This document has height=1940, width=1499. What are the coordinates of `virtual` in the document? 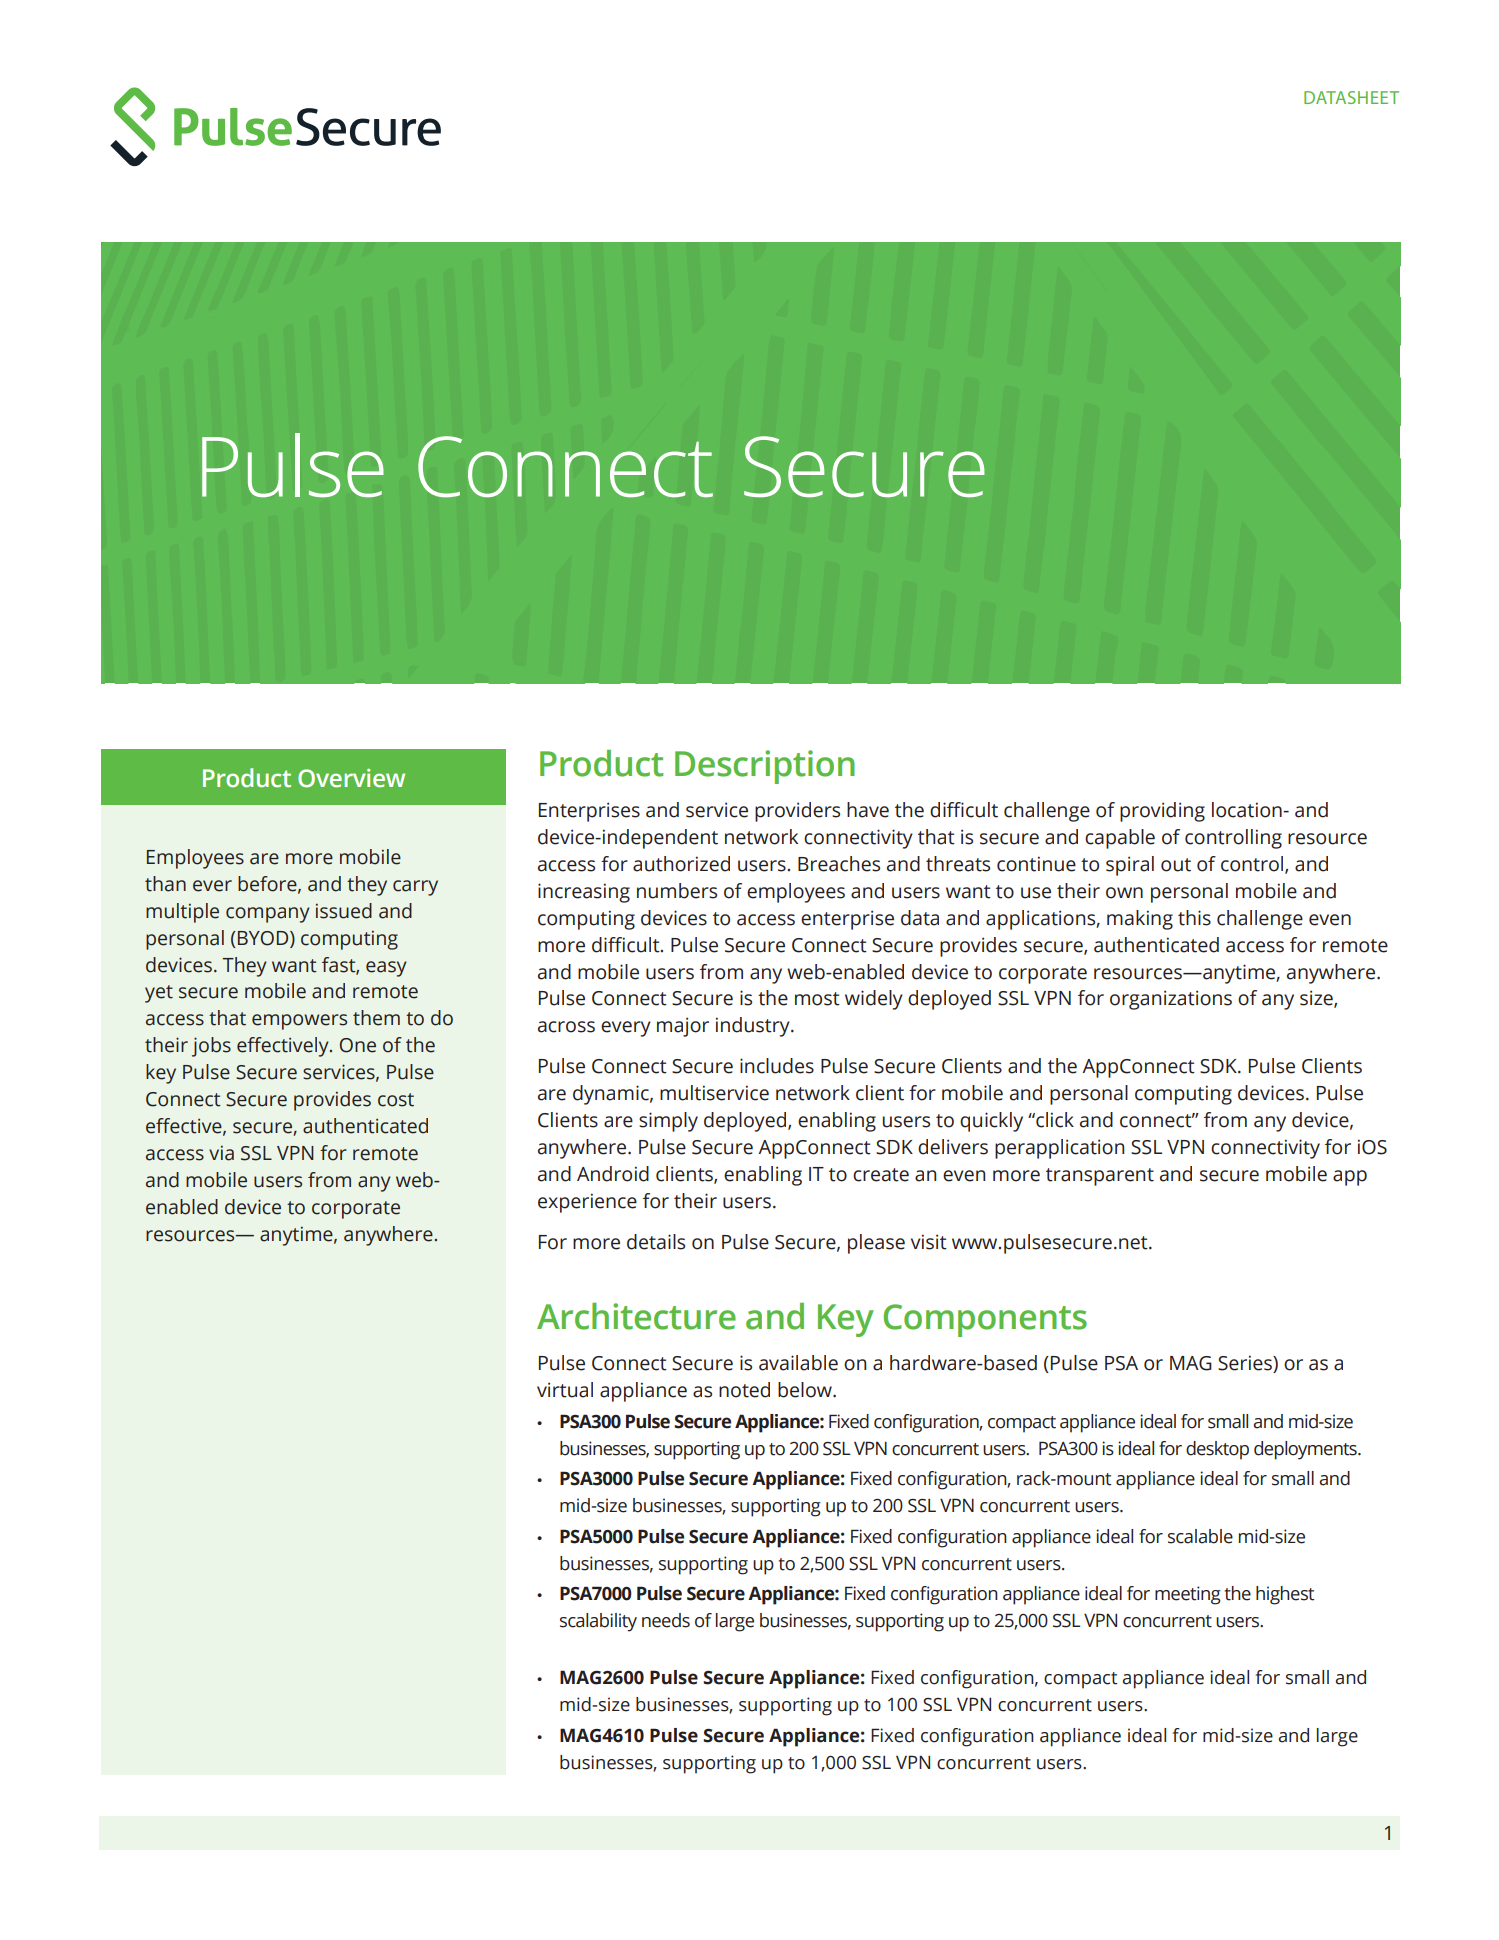 It's located at (565, 1390).
